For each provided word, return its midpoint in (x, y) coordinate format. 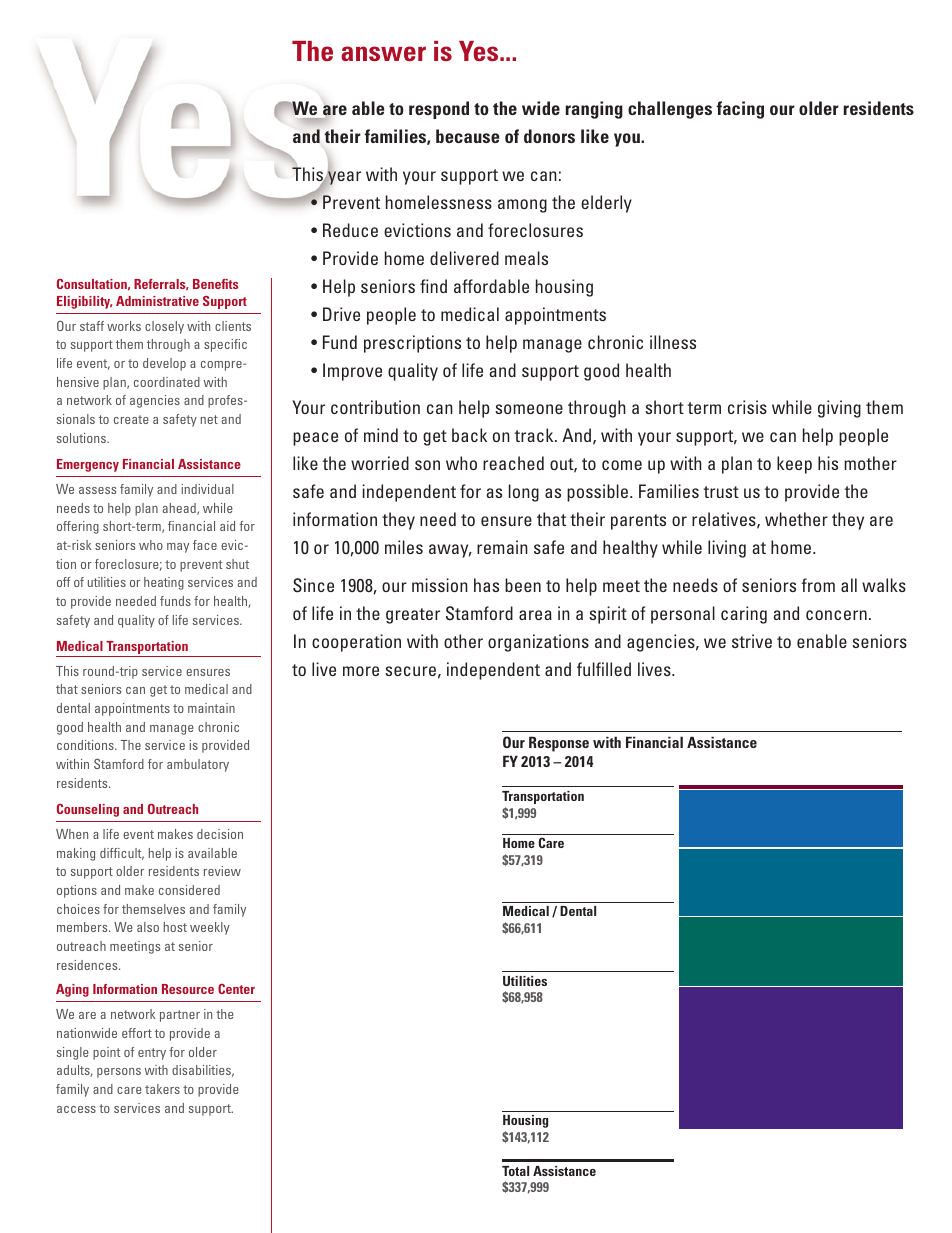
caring (744, 615)
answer (383, 53)
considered (189, 890)
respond (439, 110)
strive (752, 641)
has (486, 585)
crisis (747, 407)
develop (164, 364)
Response (559, 744)
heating (164, 583)
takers (162, 1089)
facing (740, 110)
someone (529, 409)
